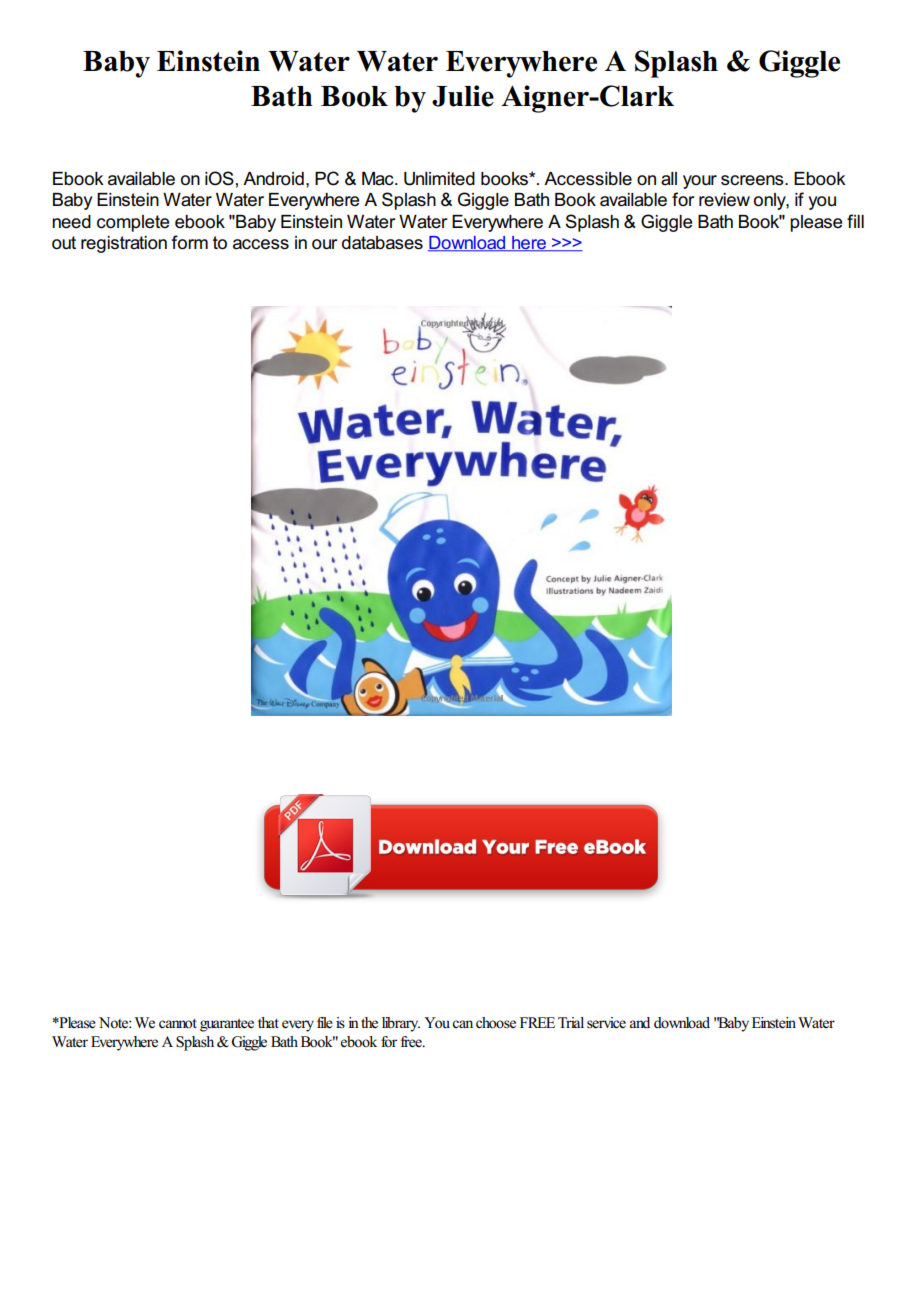 The image size is (924, 1308). I want to click on Julie, so click(463, 96).
